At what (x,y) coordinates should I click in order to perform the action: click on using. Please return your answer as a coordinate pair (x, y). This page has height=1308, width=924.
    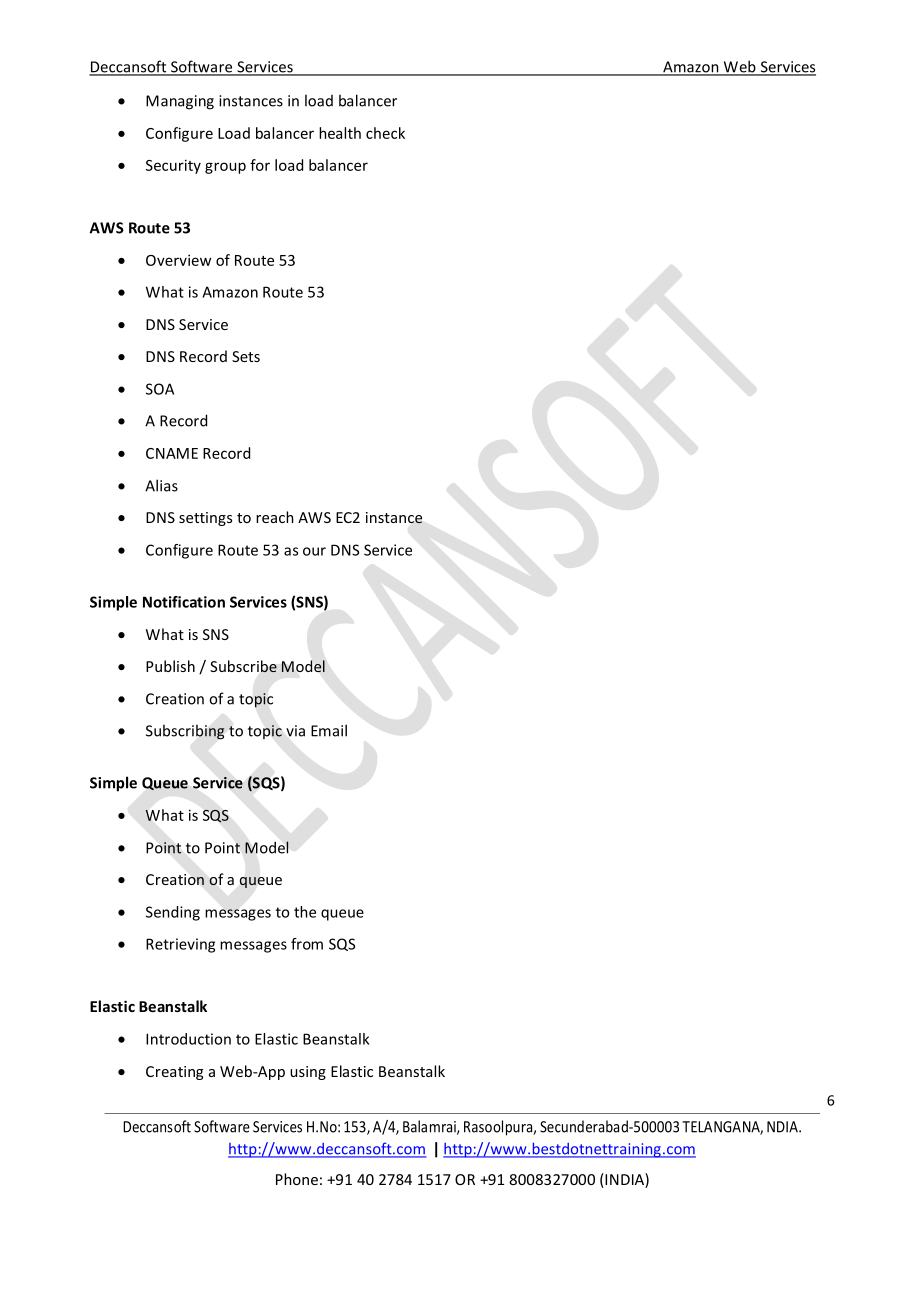
    Looking at the image, I should click on (308, 1073).
